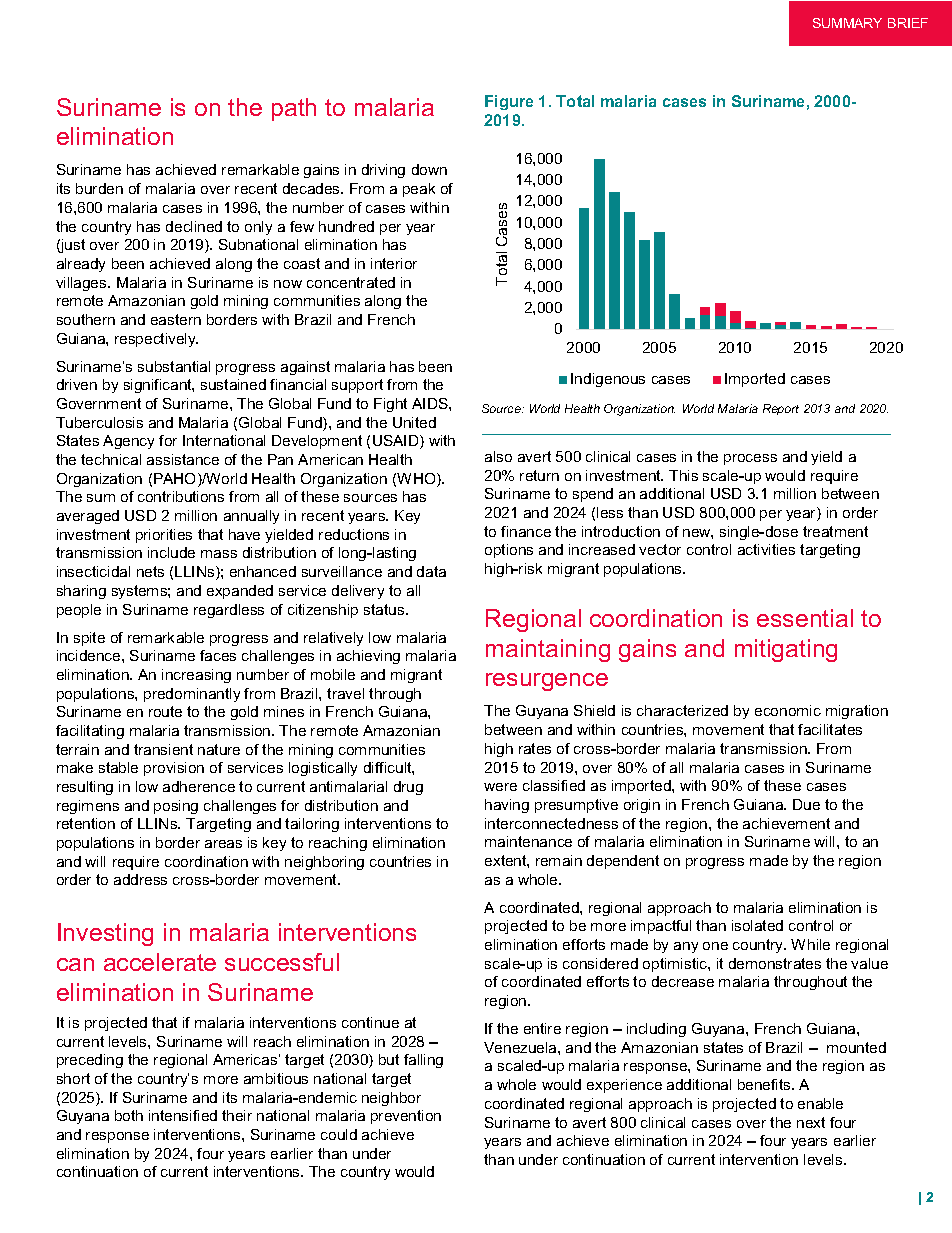 The height and width of the document is (1233, 952). I want to click on path, so click(294, 109).
